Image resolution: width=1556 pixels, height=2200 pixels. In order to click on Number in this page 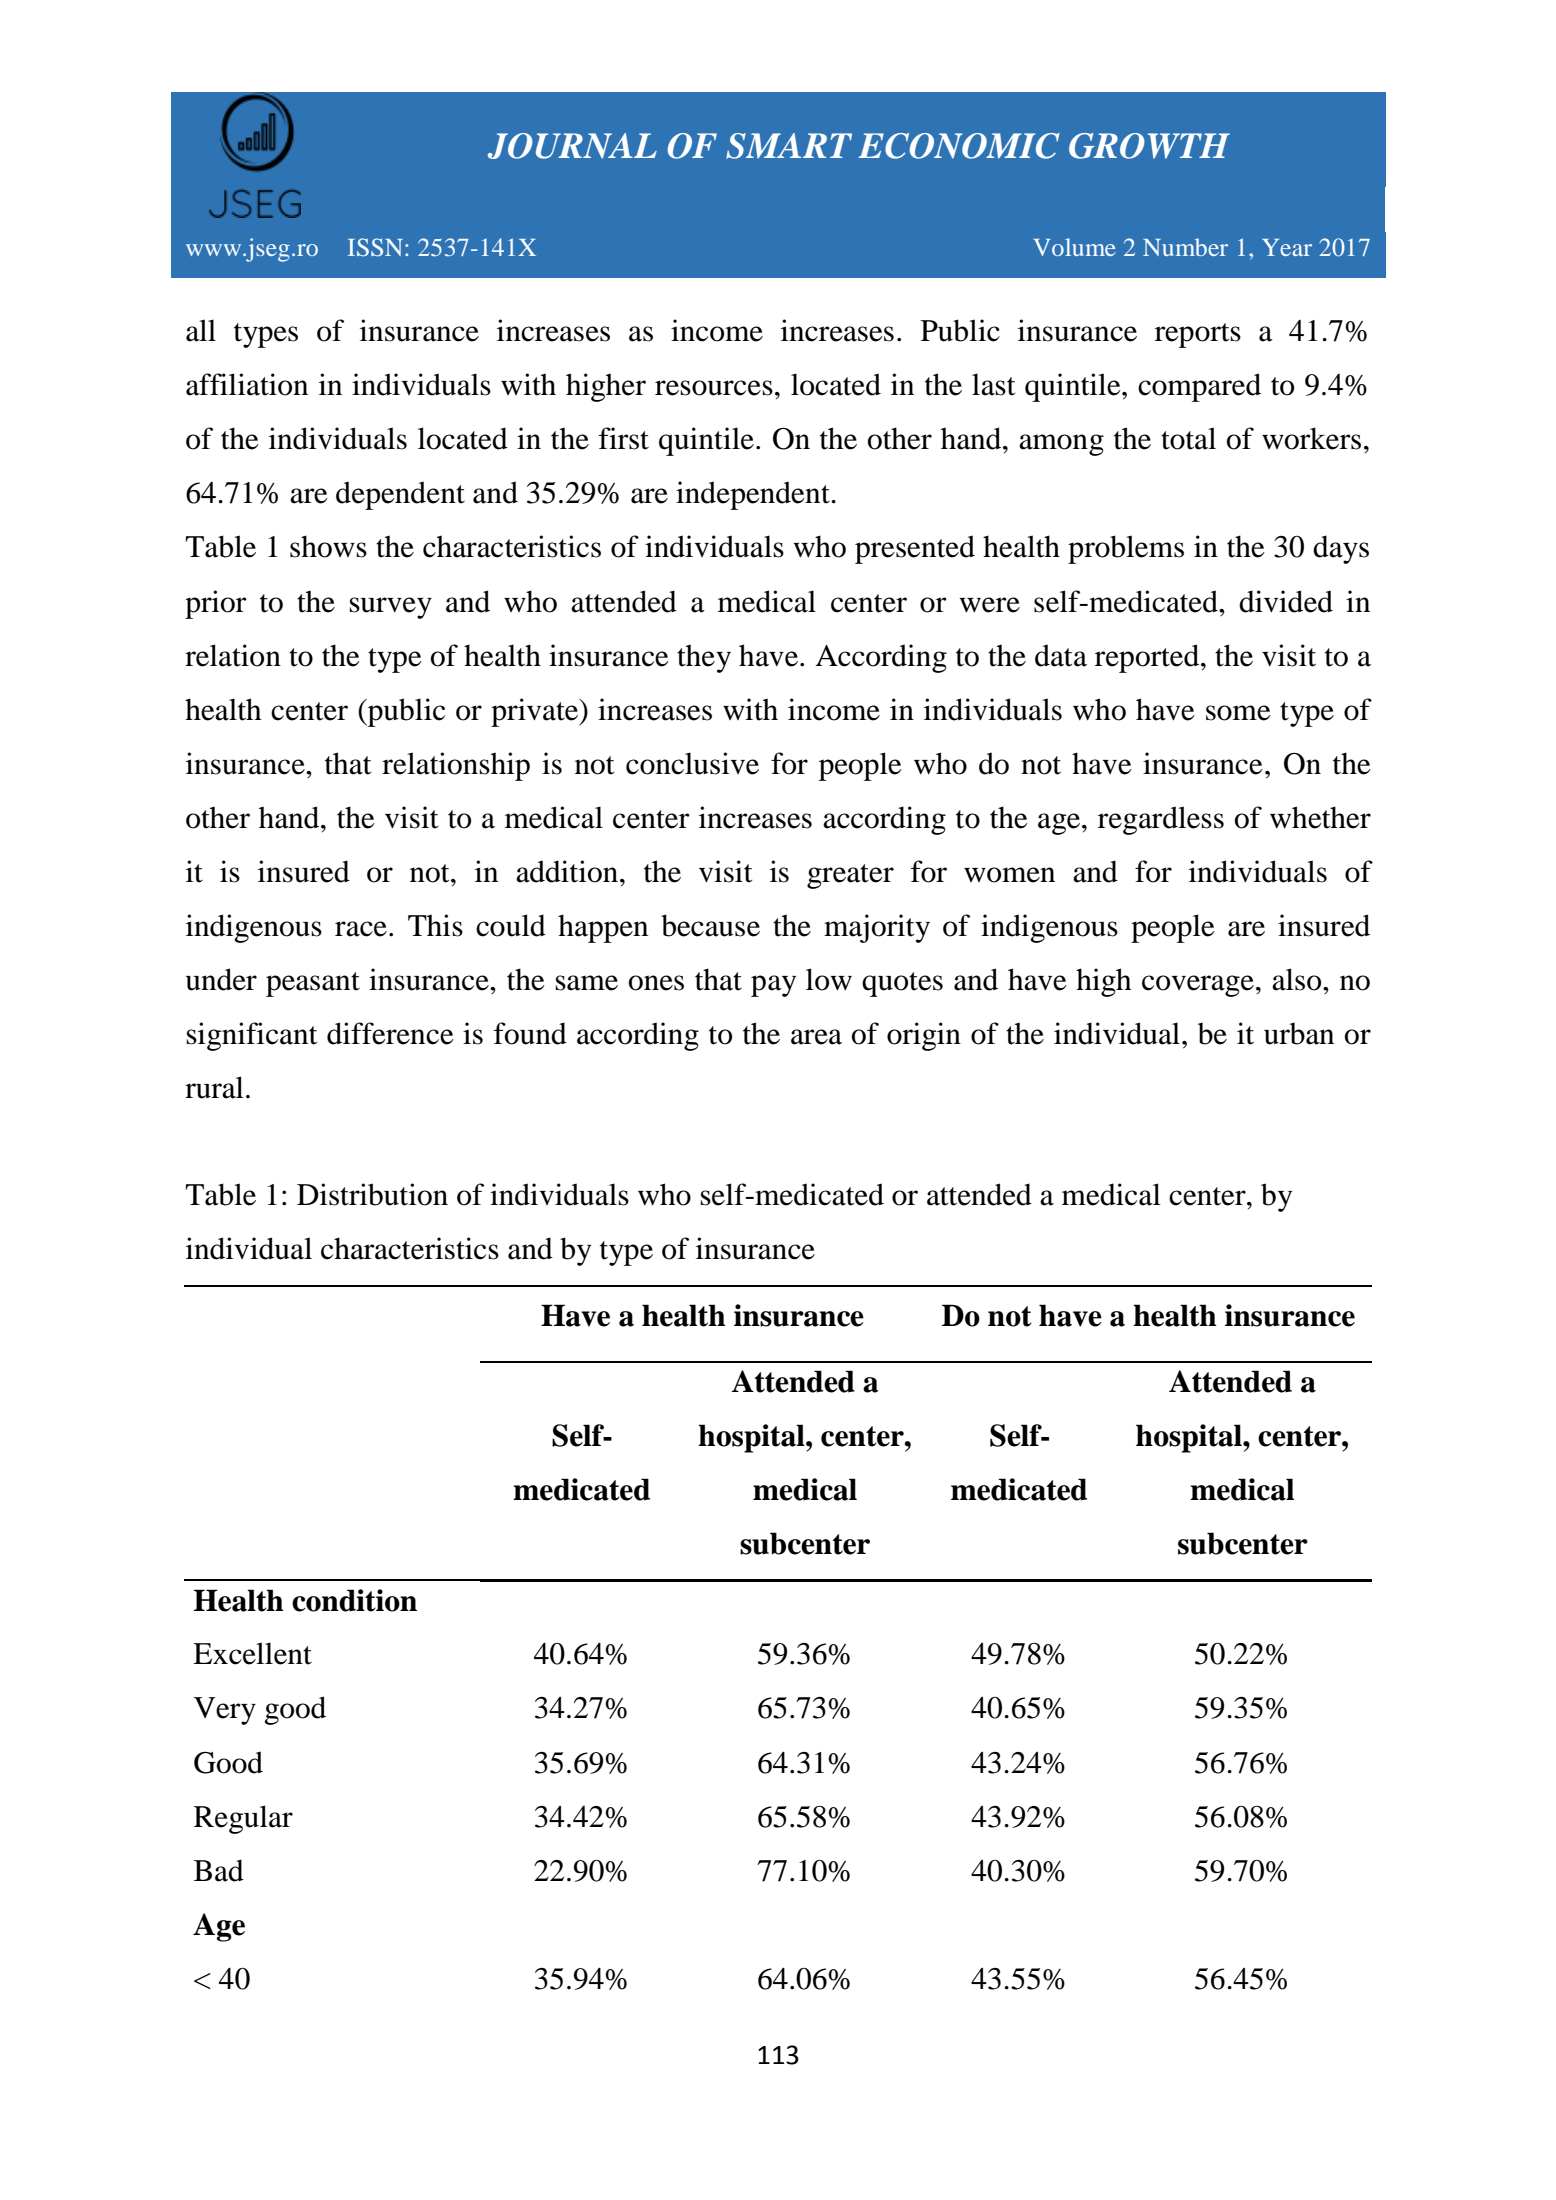, I will do `click(1185, 247)`.
